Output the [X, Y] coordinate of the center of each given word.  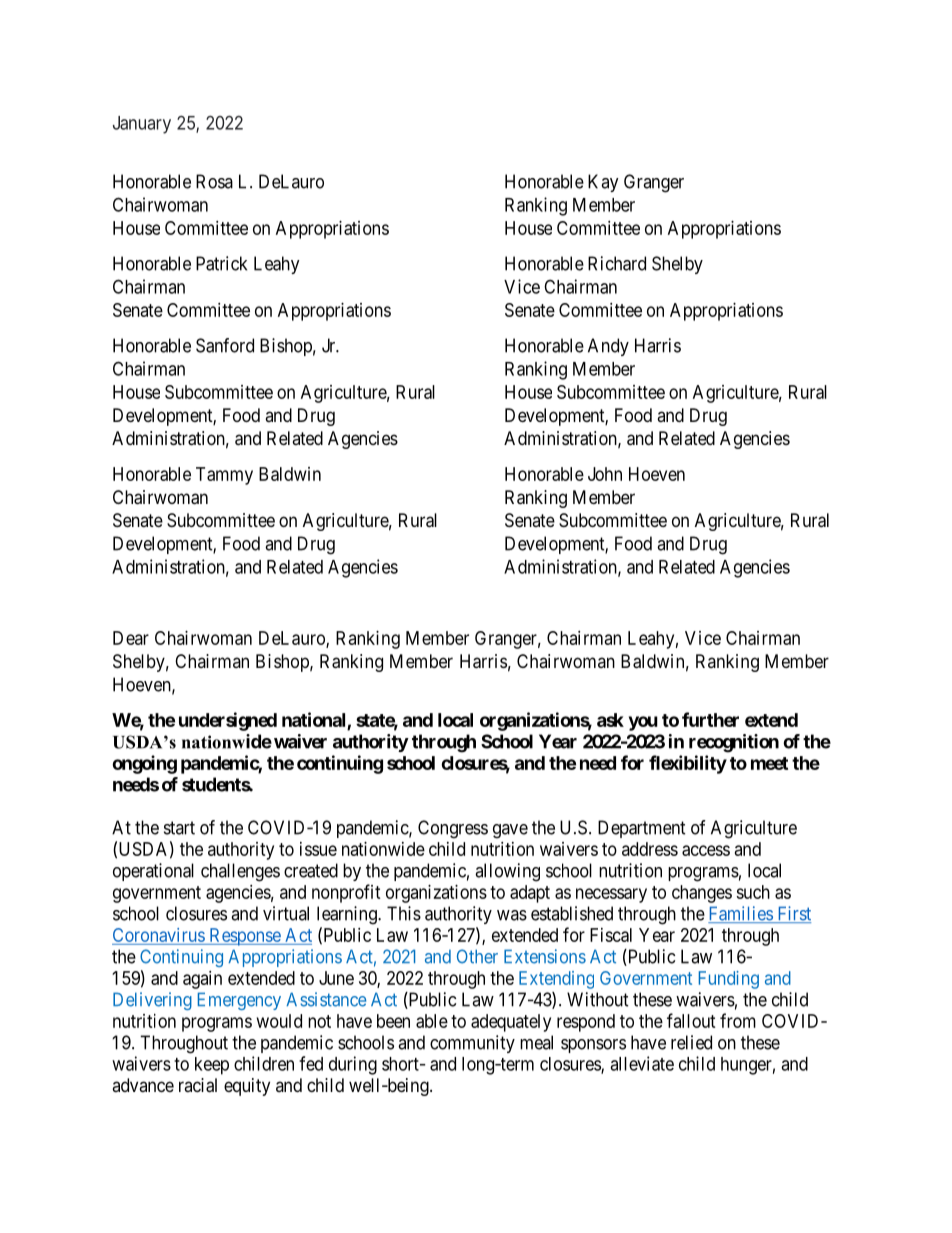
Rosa [214, 181]
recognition [734, 743]
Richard [617, 263]
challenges [240, 872]
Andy [608, 347]
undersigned [228, 721]
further [710, 719]
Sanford [225, 345]
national [315, 721]
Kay [603, 183]
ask [610, 720]
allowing [507, 872]
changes [702, 894]
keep [212, 1066]
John [605, 474]
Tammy [224, 476]
